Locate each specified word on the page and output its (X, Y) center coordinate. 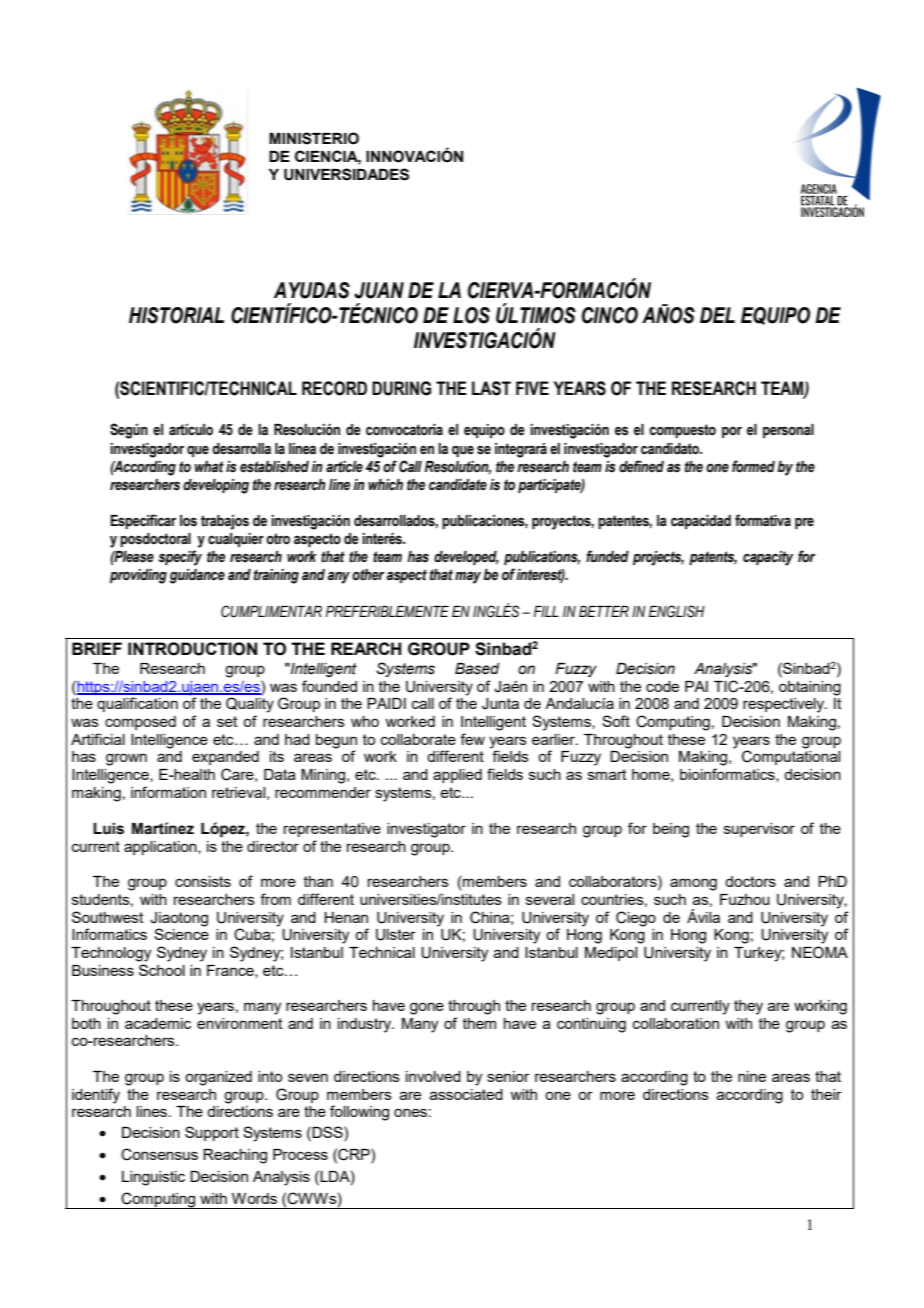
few (472, 739)
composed (140, 723)
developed (466, 558)
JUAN (379, 290)
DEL (717, 315)
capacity (768, 558)
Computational (791, 757)
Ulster (396, 935)
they (748, 1007)
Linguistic (153, 1178)
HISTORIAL (176, 315)
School (162, 970)
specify (180, 558)
